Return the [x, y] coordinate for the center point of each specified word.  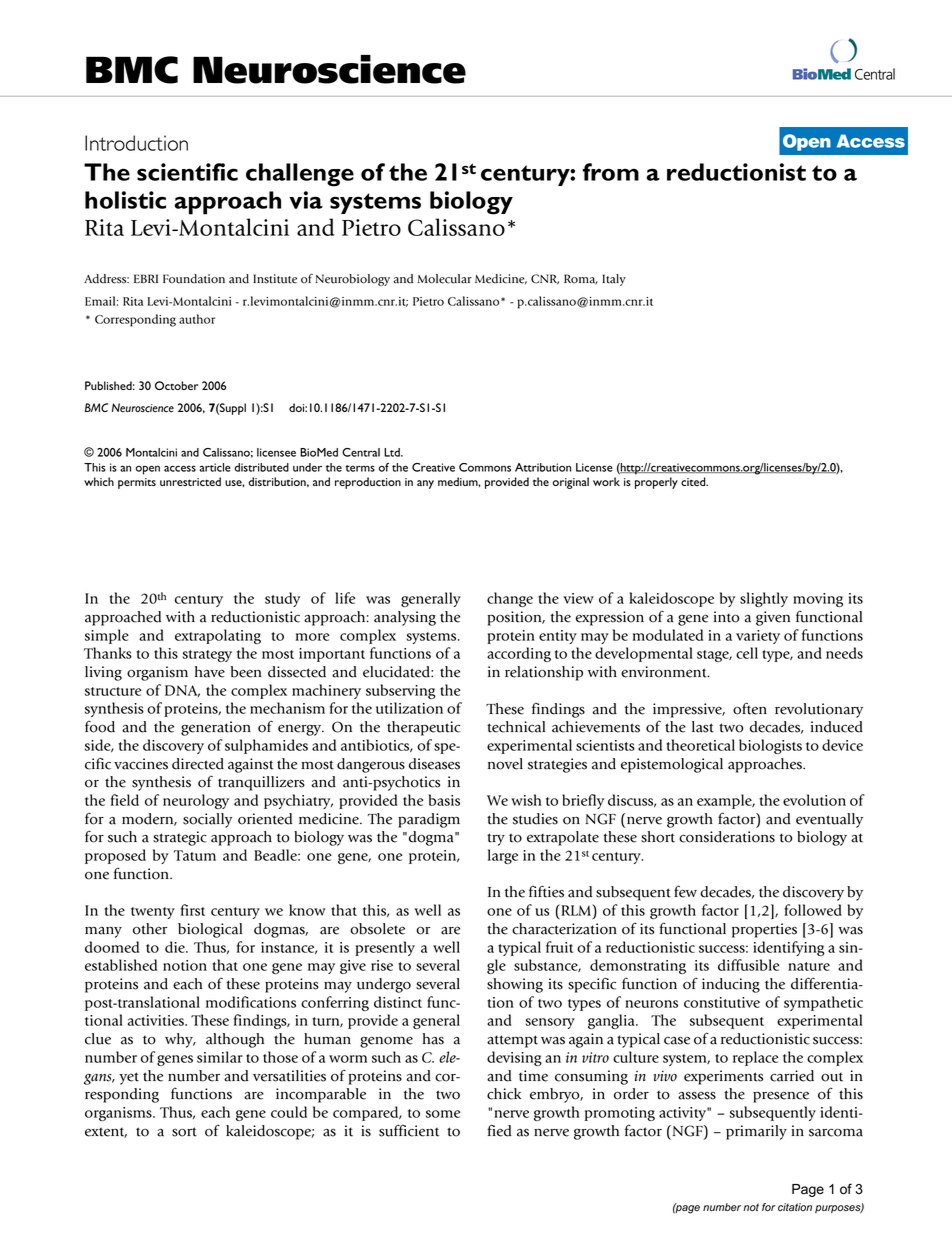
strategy [207, 656]
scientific [187, 172]
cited [694, 481]
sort [184, 1132]
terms [360, 468]
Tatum [195, 855]
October [176, 385]
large [503, 856]
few [685, 891]
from [611, 172]
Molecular [444, 279]
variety [758, 637]
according [519, 654]
